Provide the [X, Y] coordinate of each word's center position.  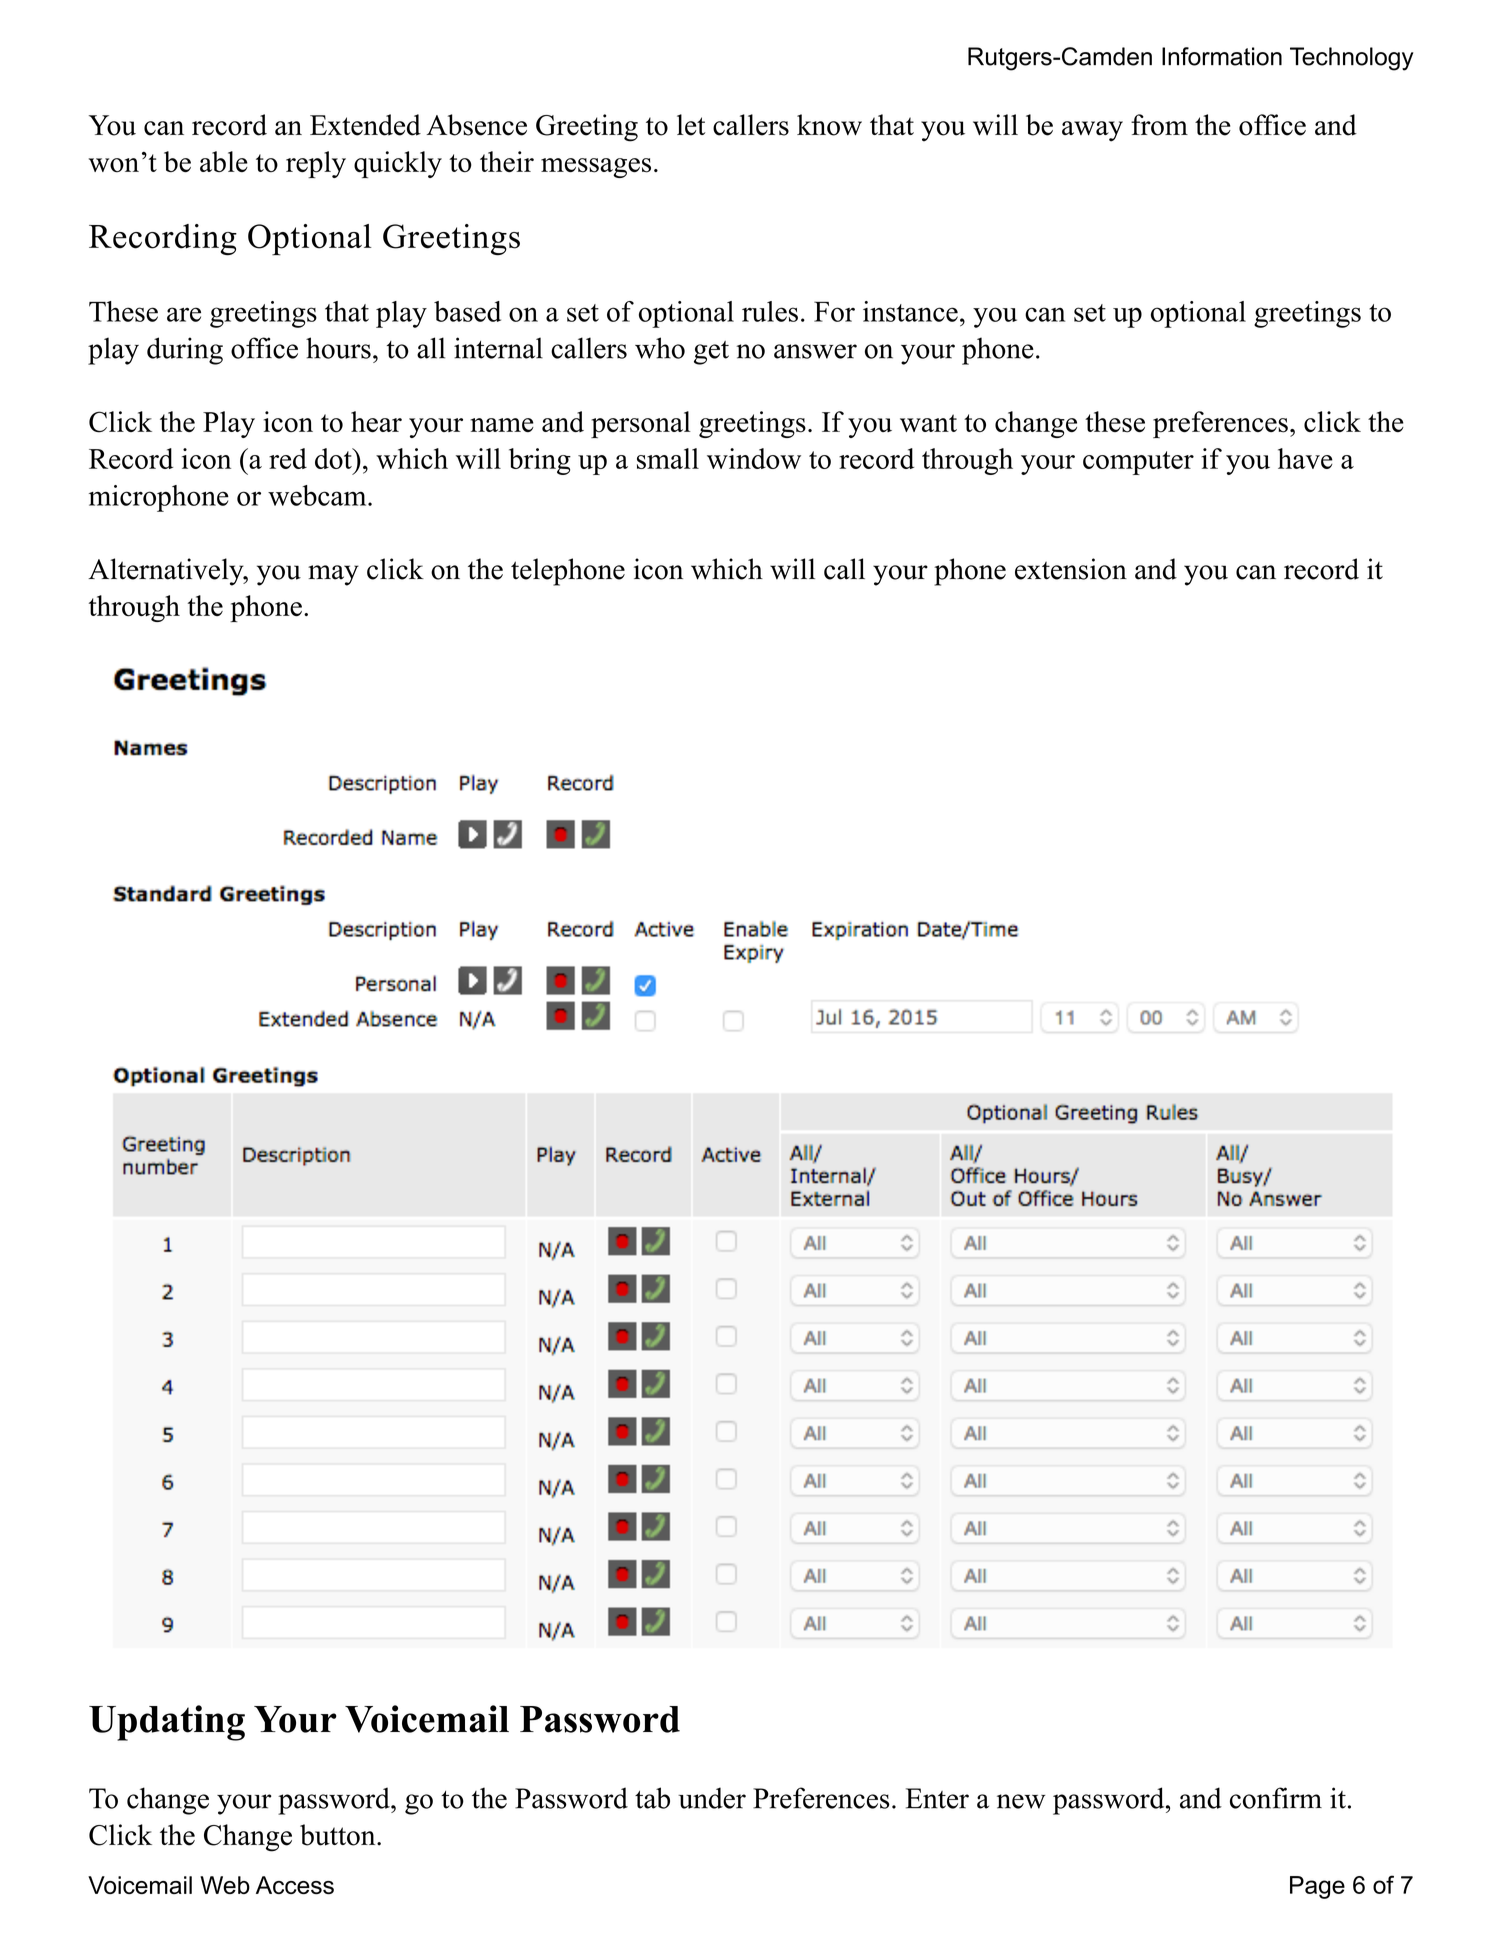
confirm [1276, 1798]
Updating [167, 1723]
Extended [365, 125]
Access [295, 1885]
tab [652, 1798]
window [754, 458]
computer [1138, 463]
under [712, 1798]
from [1159, 125]
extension [1071, 569]
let [691, 125]
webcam [318, 495]
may [333, 575]
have [1305, 458]
